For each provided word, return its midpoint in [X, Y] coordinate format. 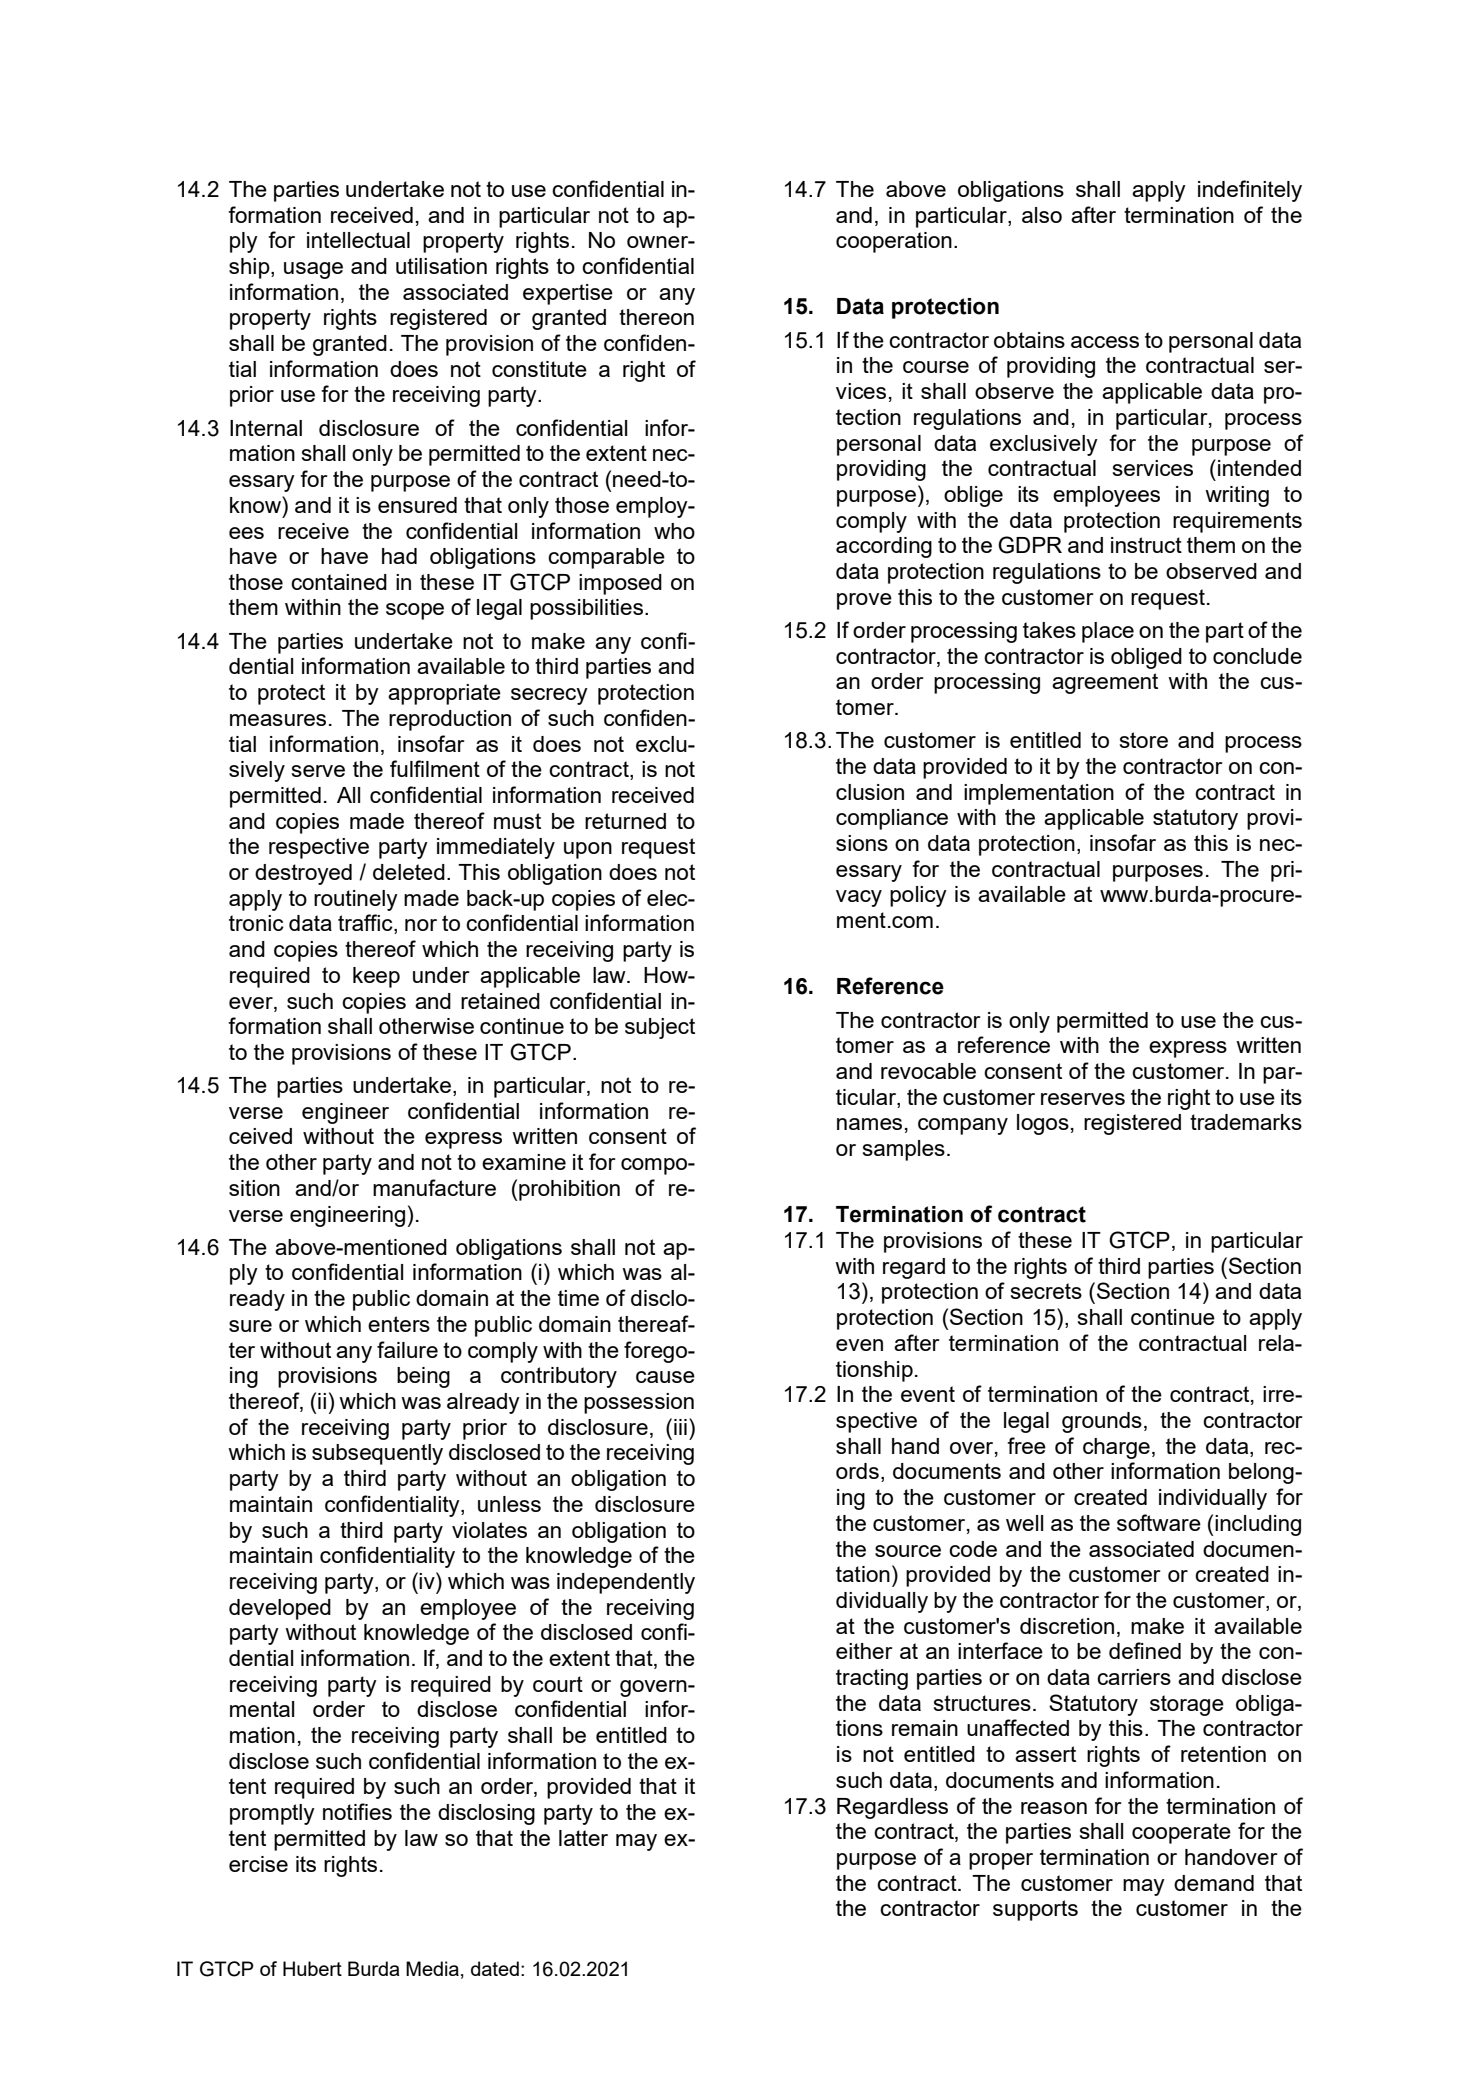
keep [376, 977]
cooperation [894, 242]
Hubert [312, 1968]
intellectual [358, 240]
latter [583, 1838]
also [1042, 215]
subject [660, 1028]
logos [1043, 1124]
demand [1214, 1883]
